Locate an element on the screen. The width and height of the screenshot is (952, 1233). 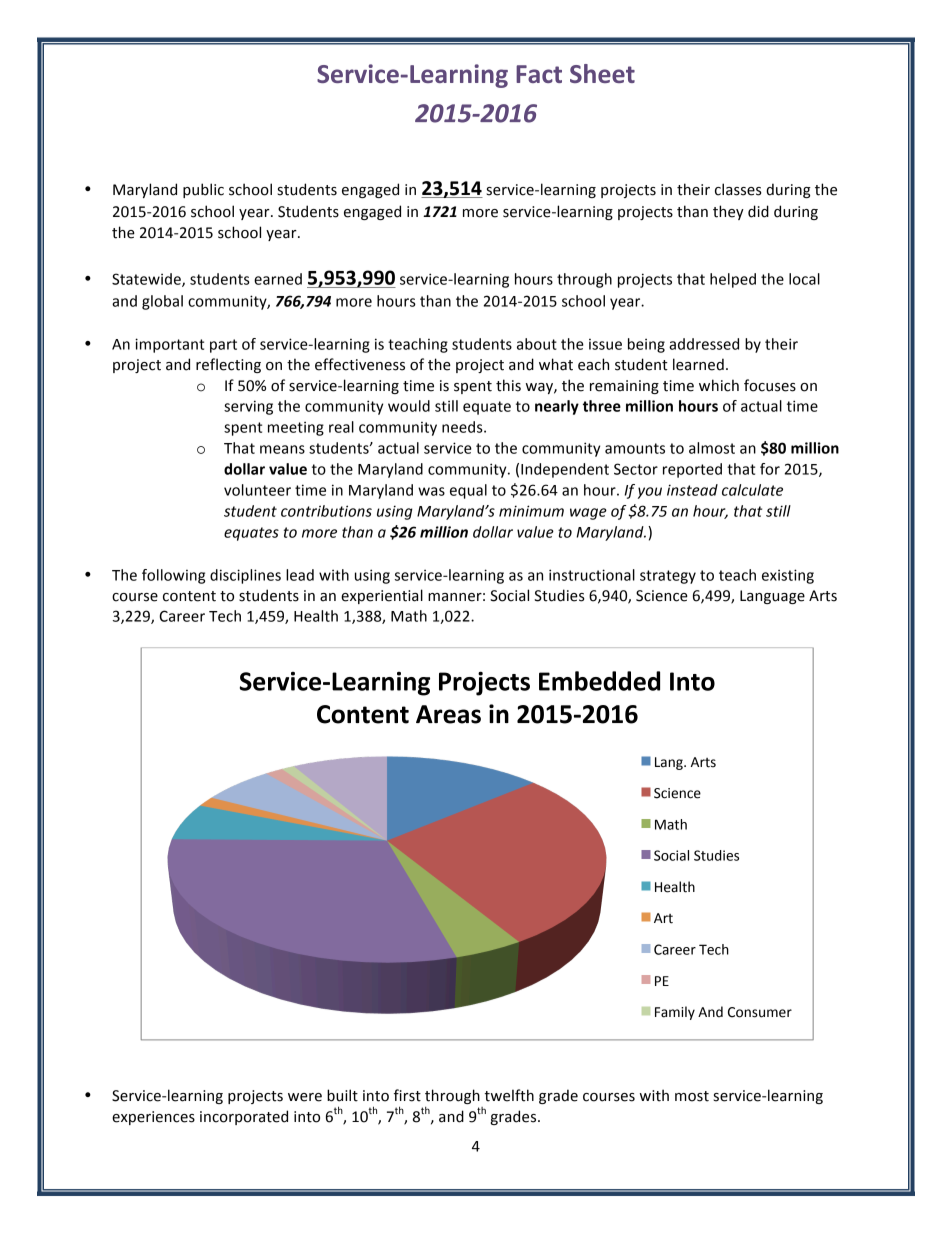
Consumer is located at coordinates (760, 1012).
